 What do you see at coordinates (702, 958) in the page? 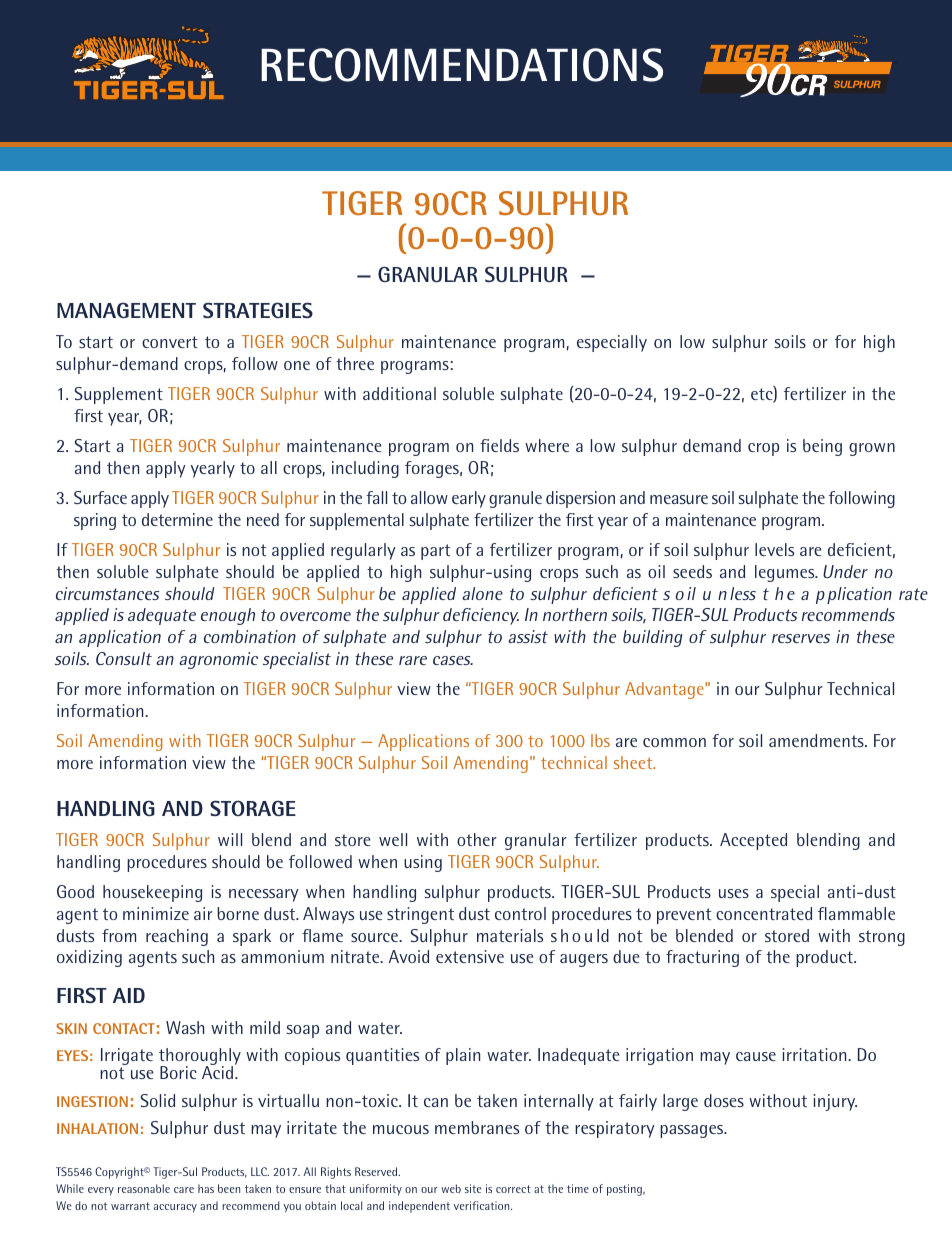
I see `fracturing` at bounding box center [702, 958].
